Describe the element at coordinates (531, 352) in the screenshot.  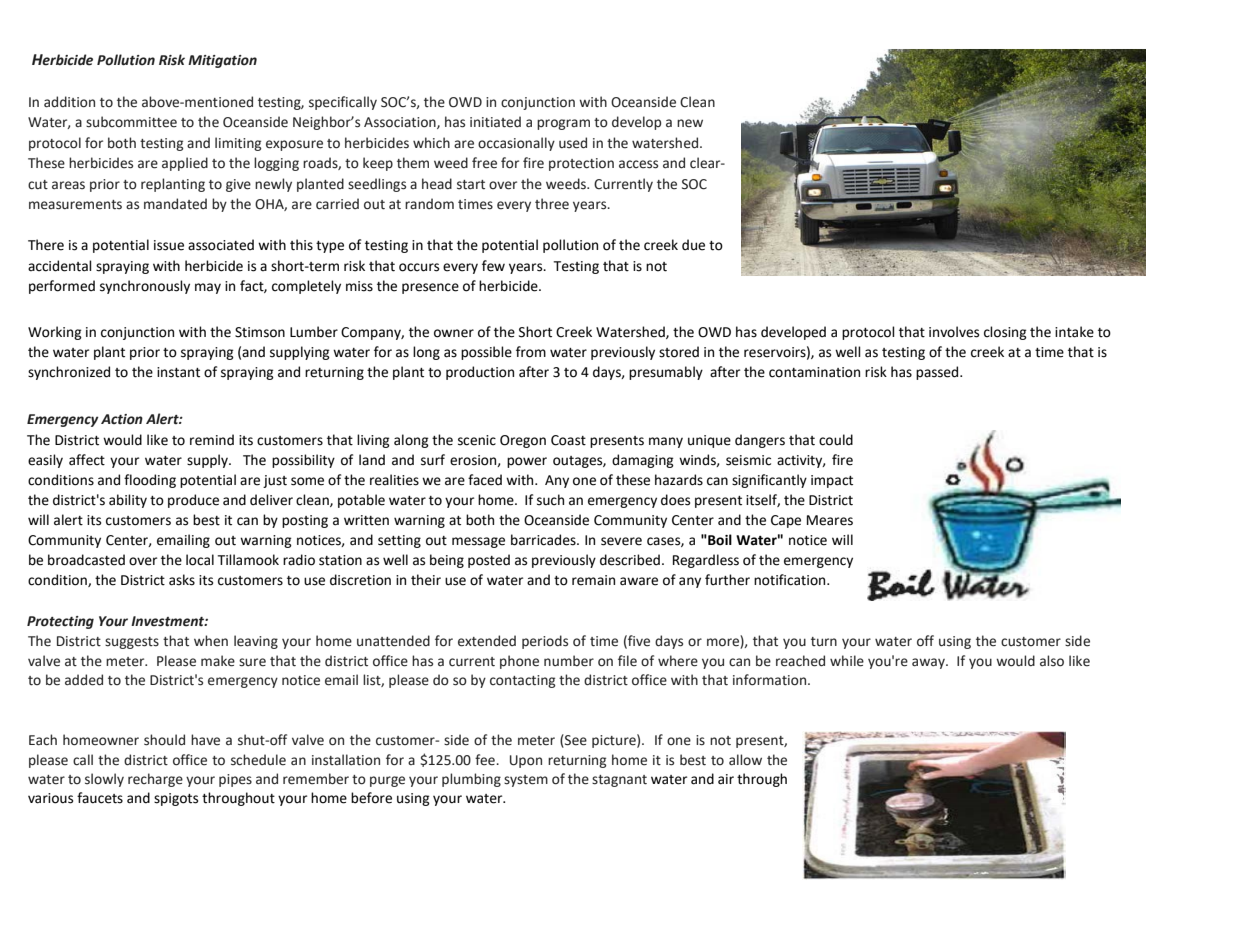
I see `from` at that location.
